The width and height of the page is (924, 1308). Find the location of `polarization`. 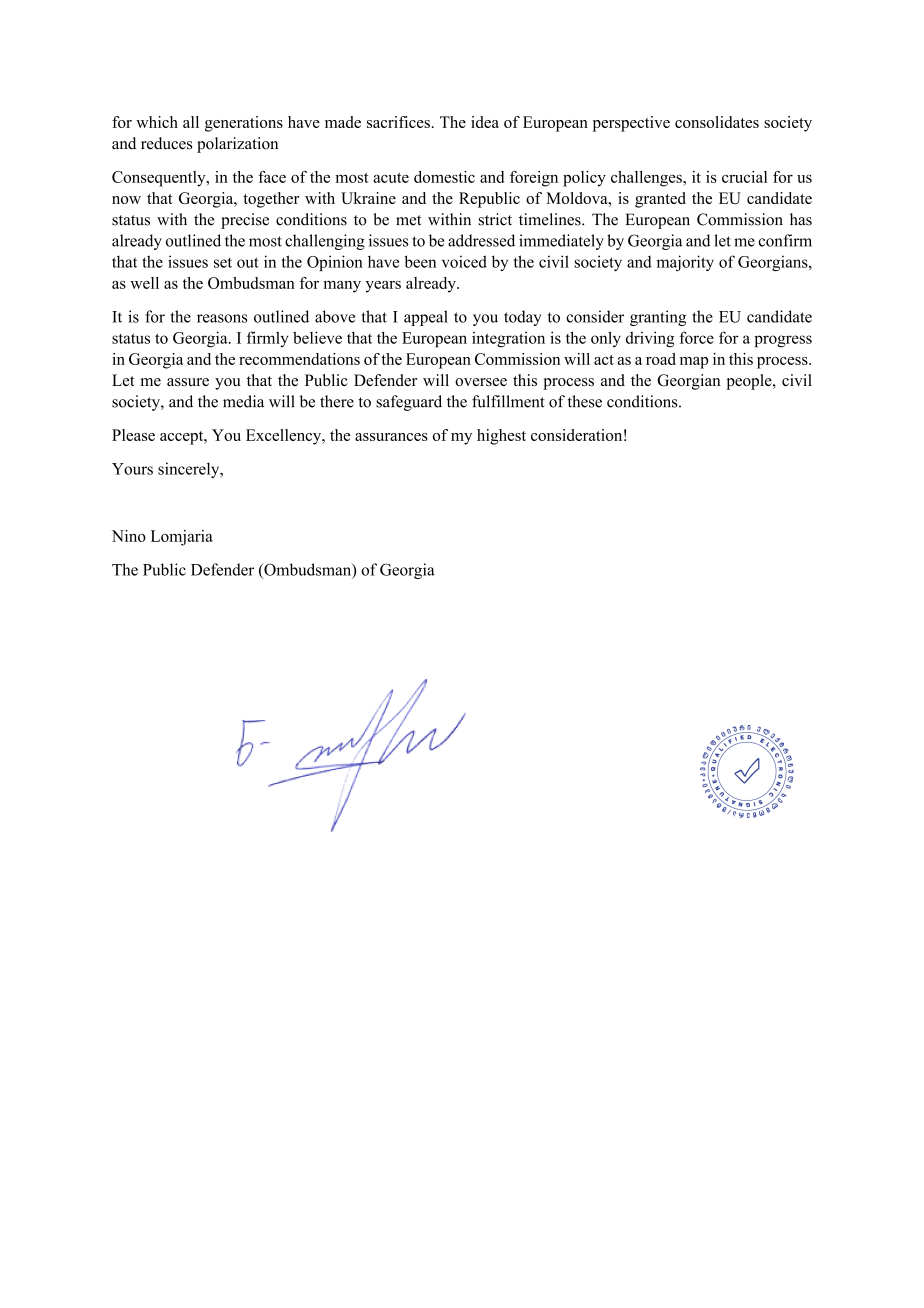

polarization is located at coordinates (237, 145).
